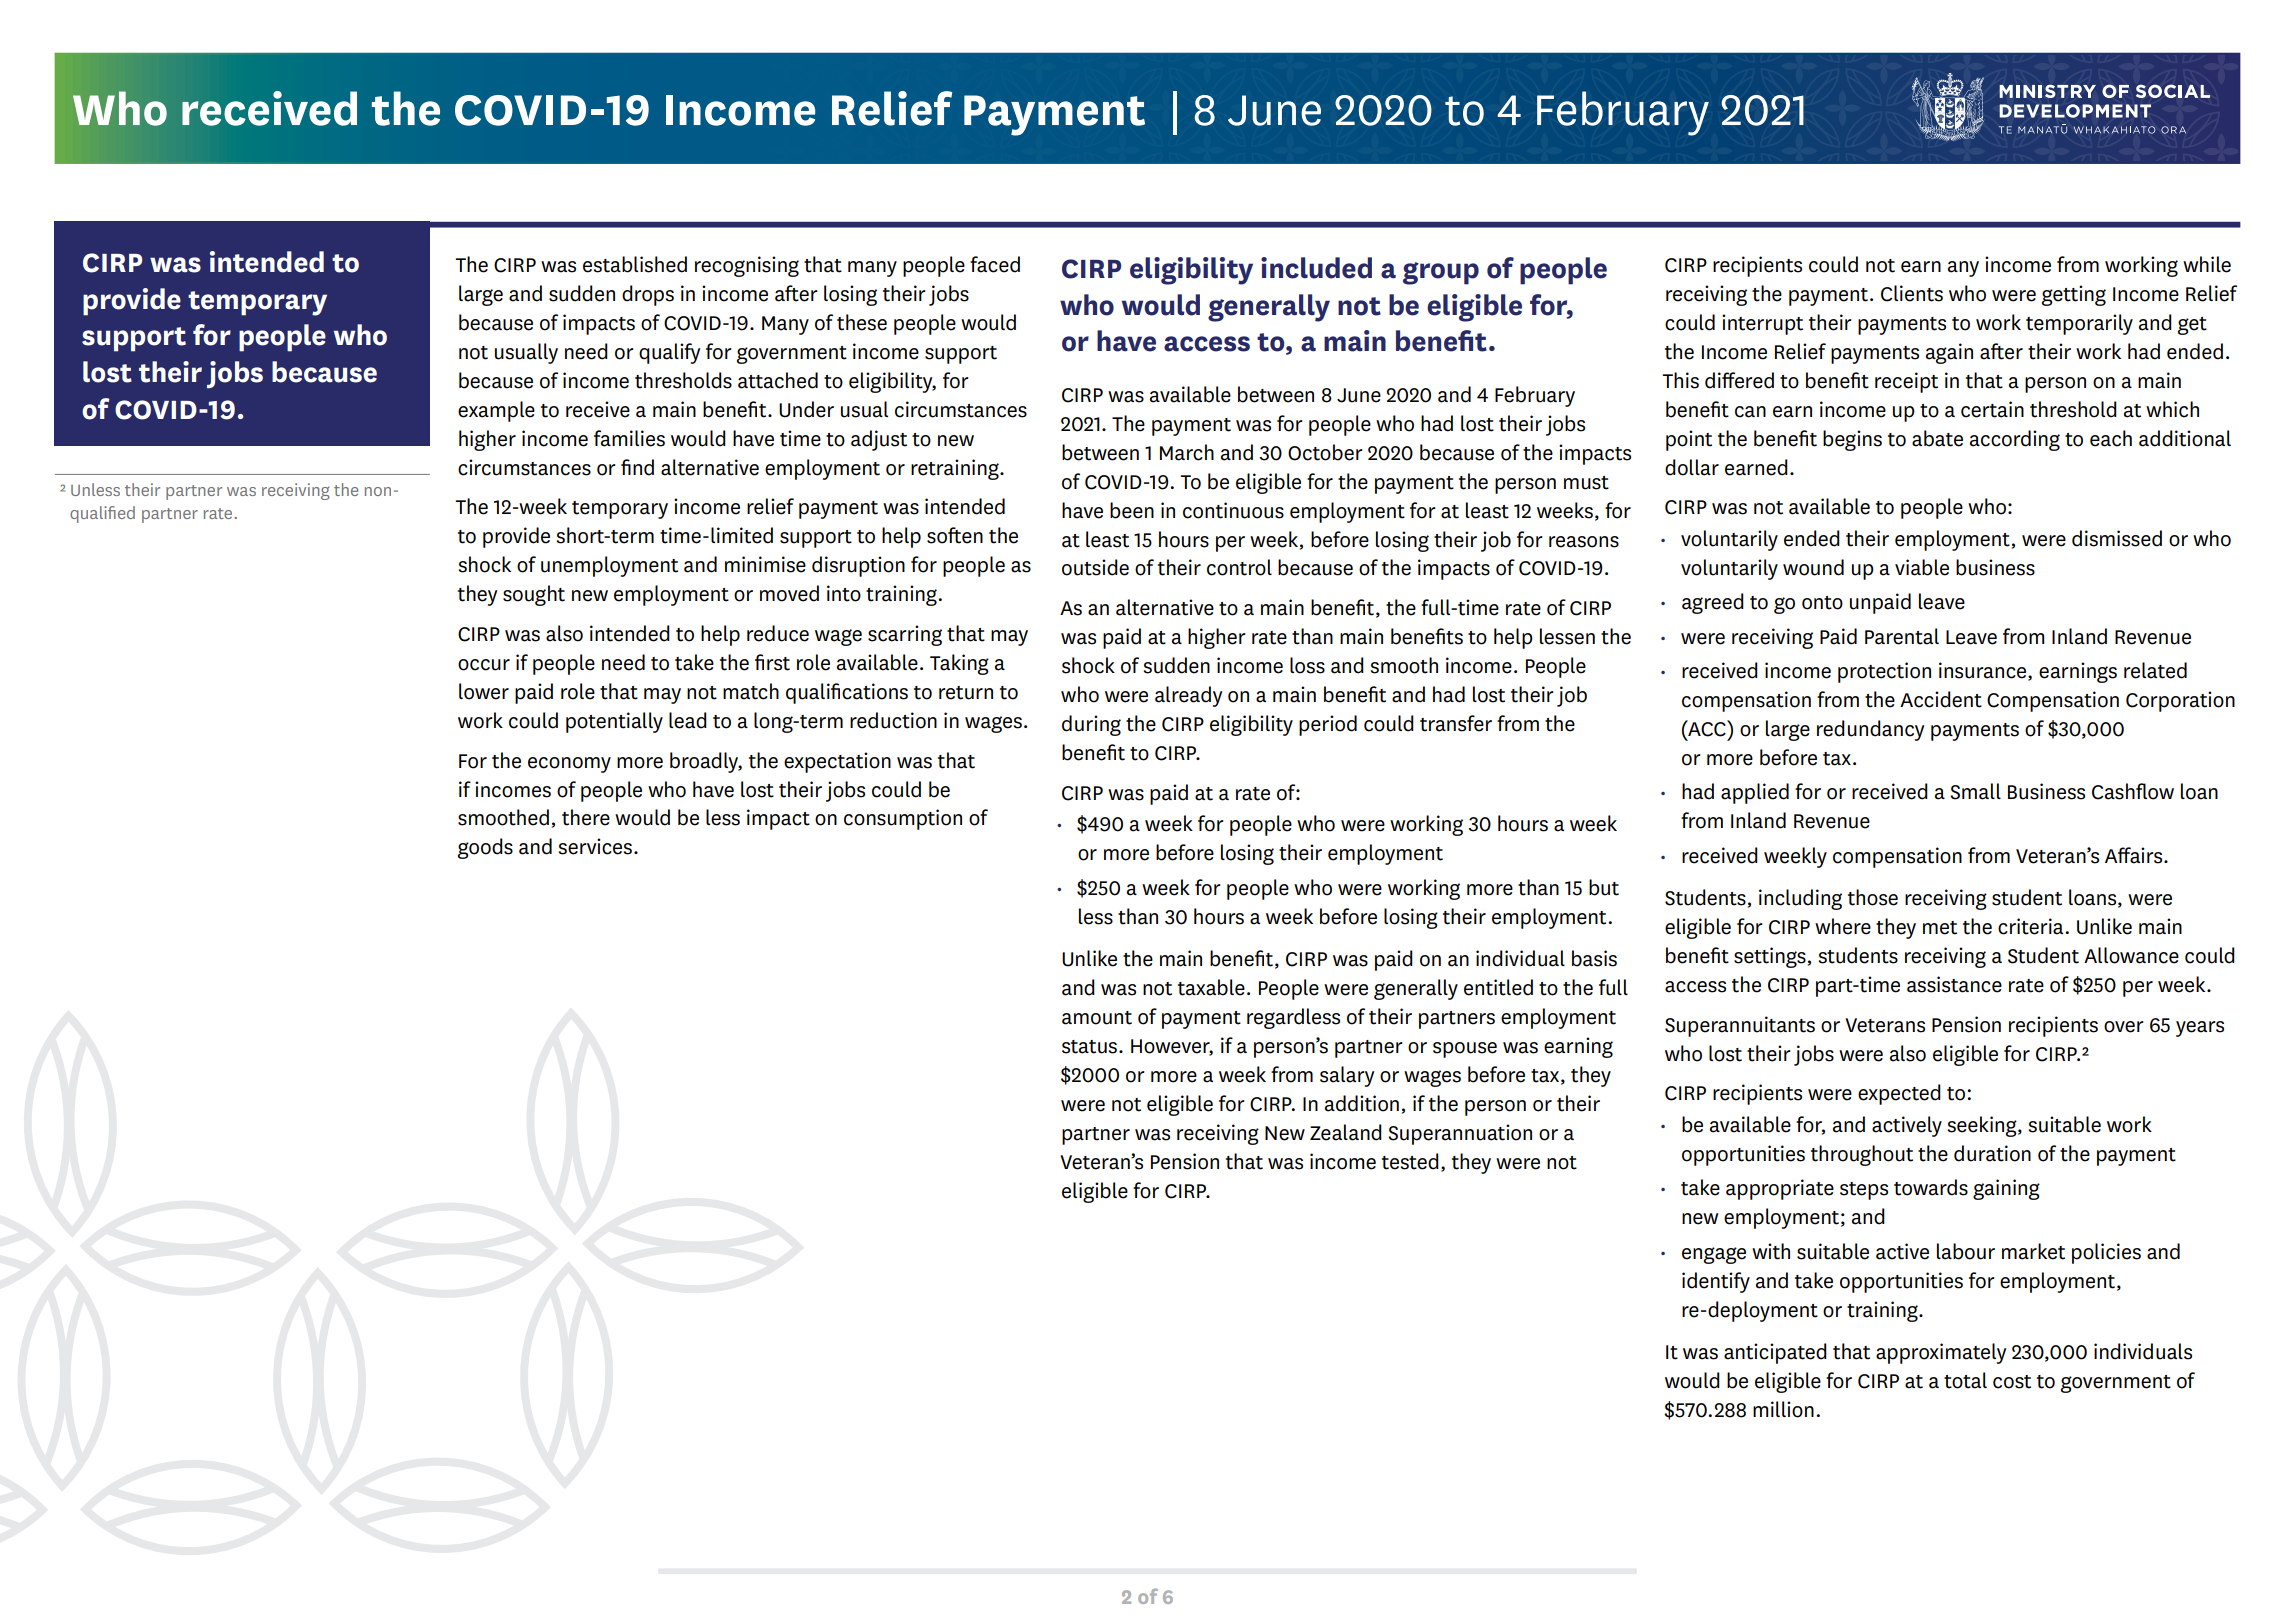 This screenshot has width=2295, height=1623. Describe the element at coordinates (2012, 1382) in the screenshot. I see `cost` at that location.
